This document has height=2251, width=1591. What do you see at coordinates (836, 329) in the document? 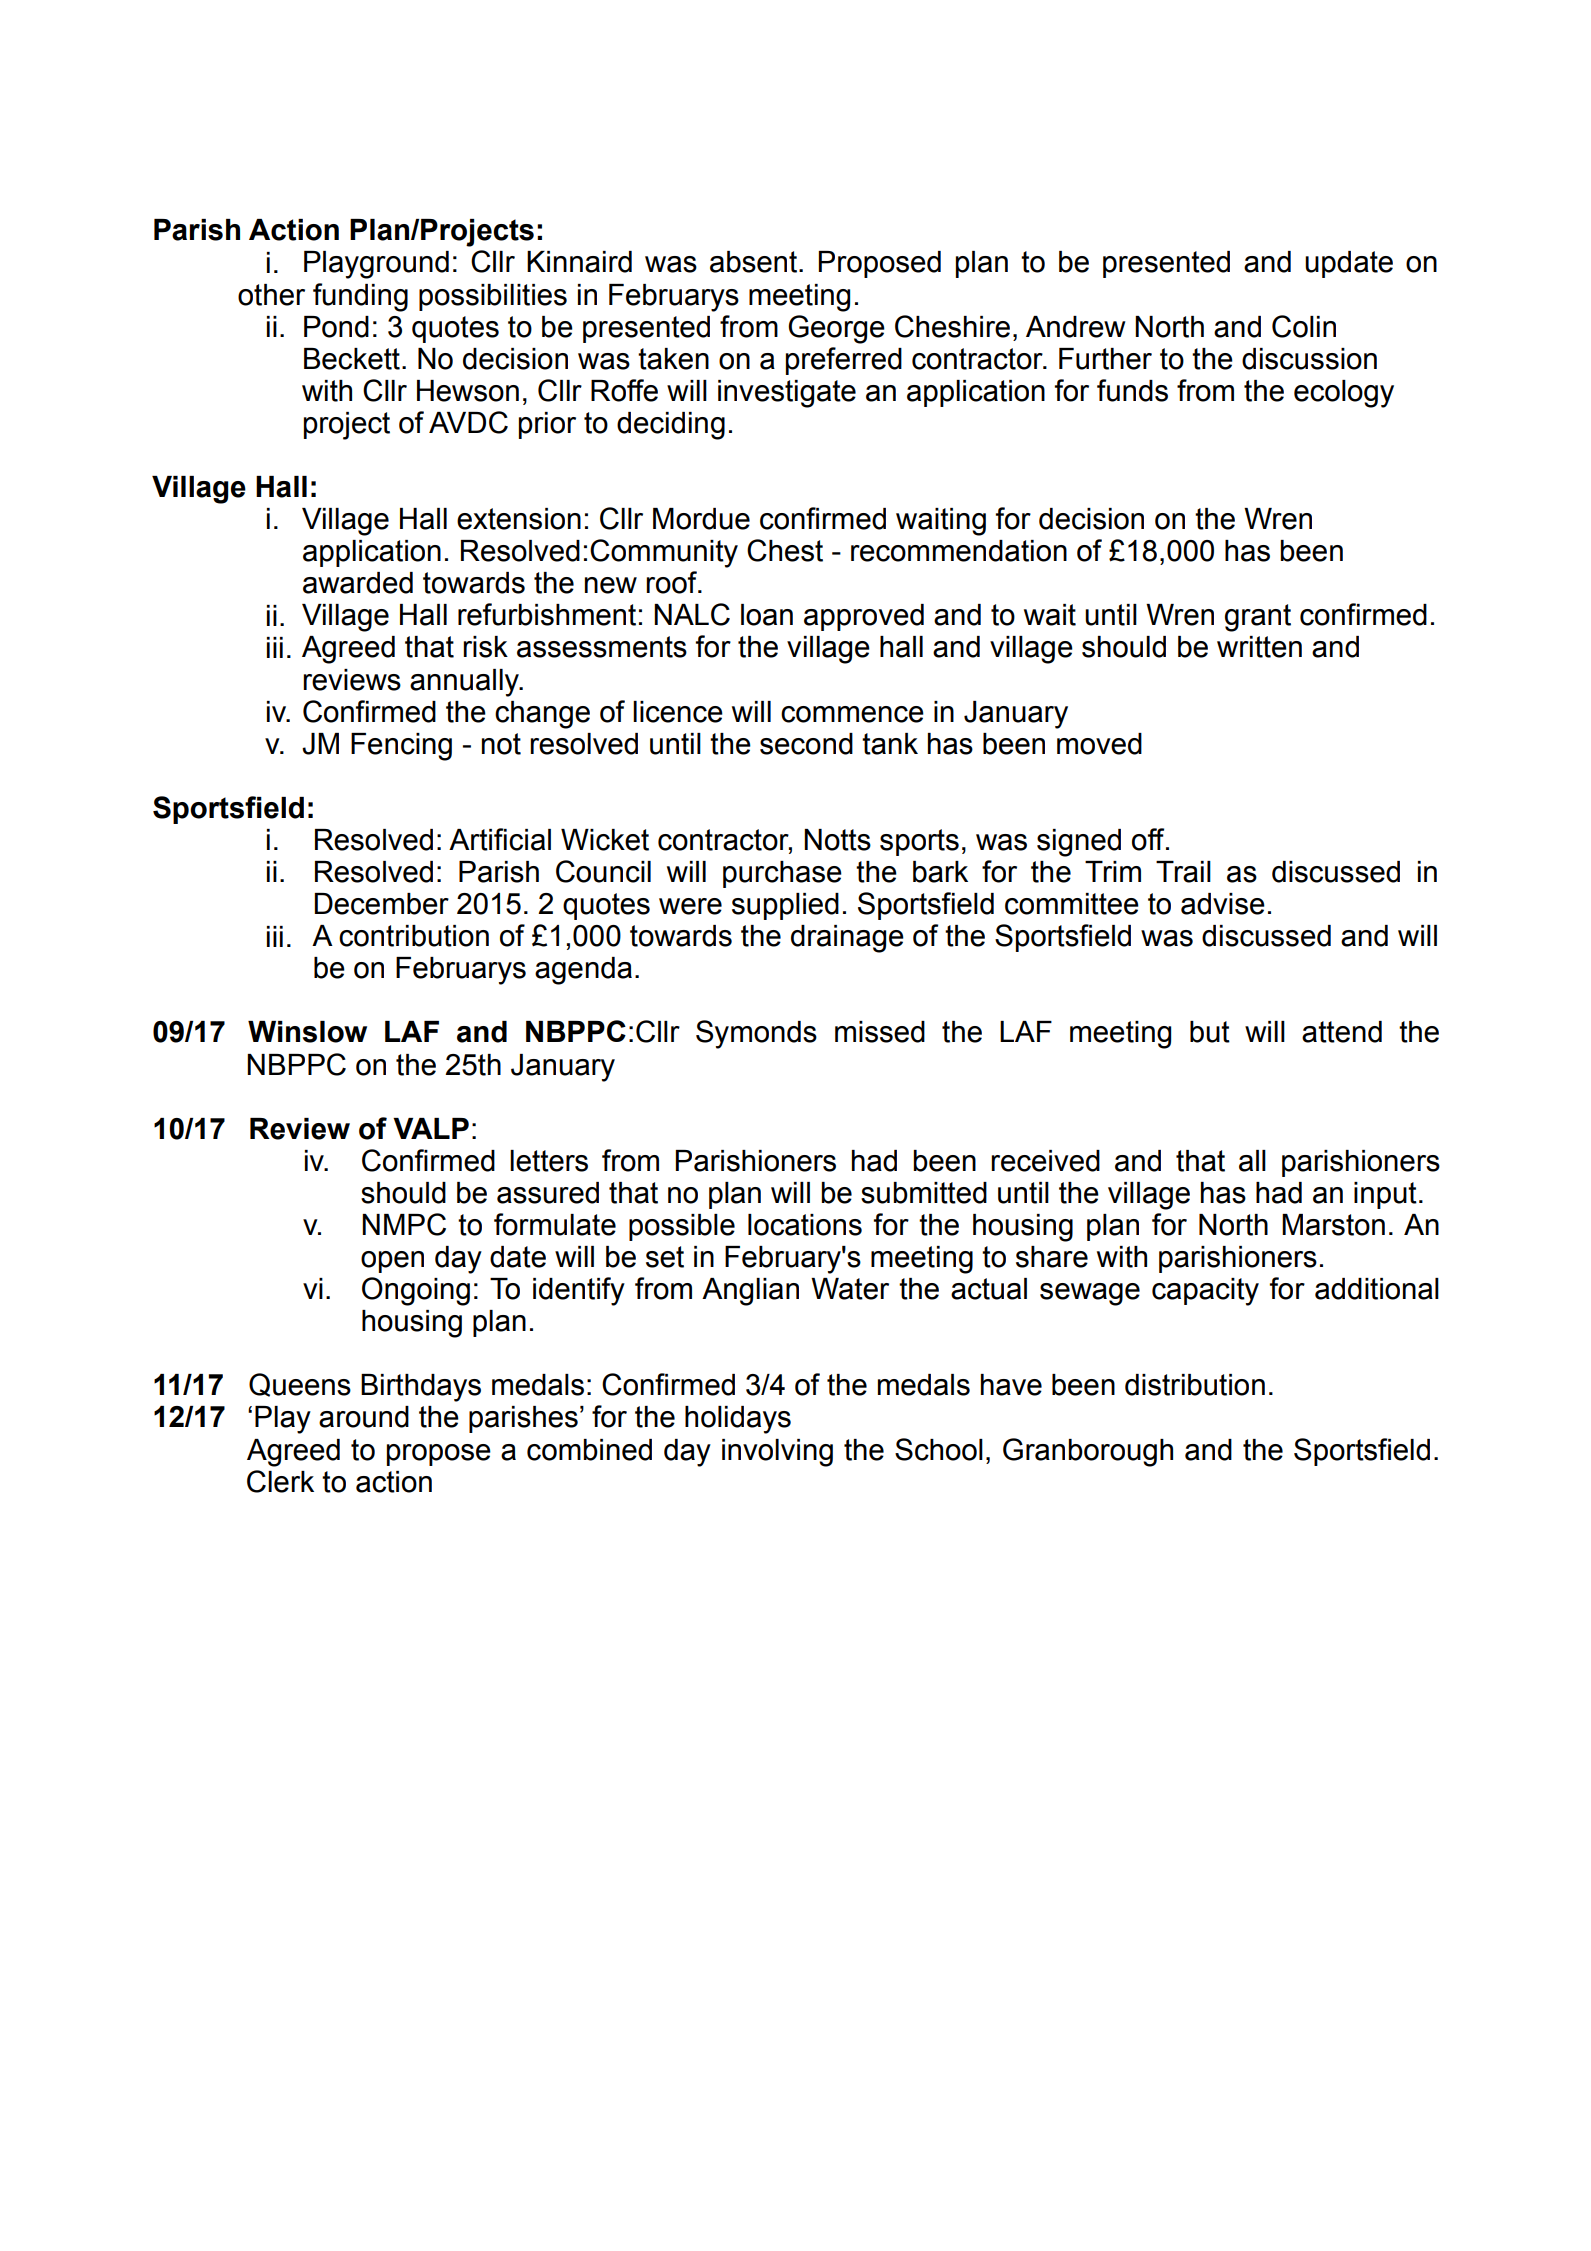
I see `George` at bounding box center [836, 329].
